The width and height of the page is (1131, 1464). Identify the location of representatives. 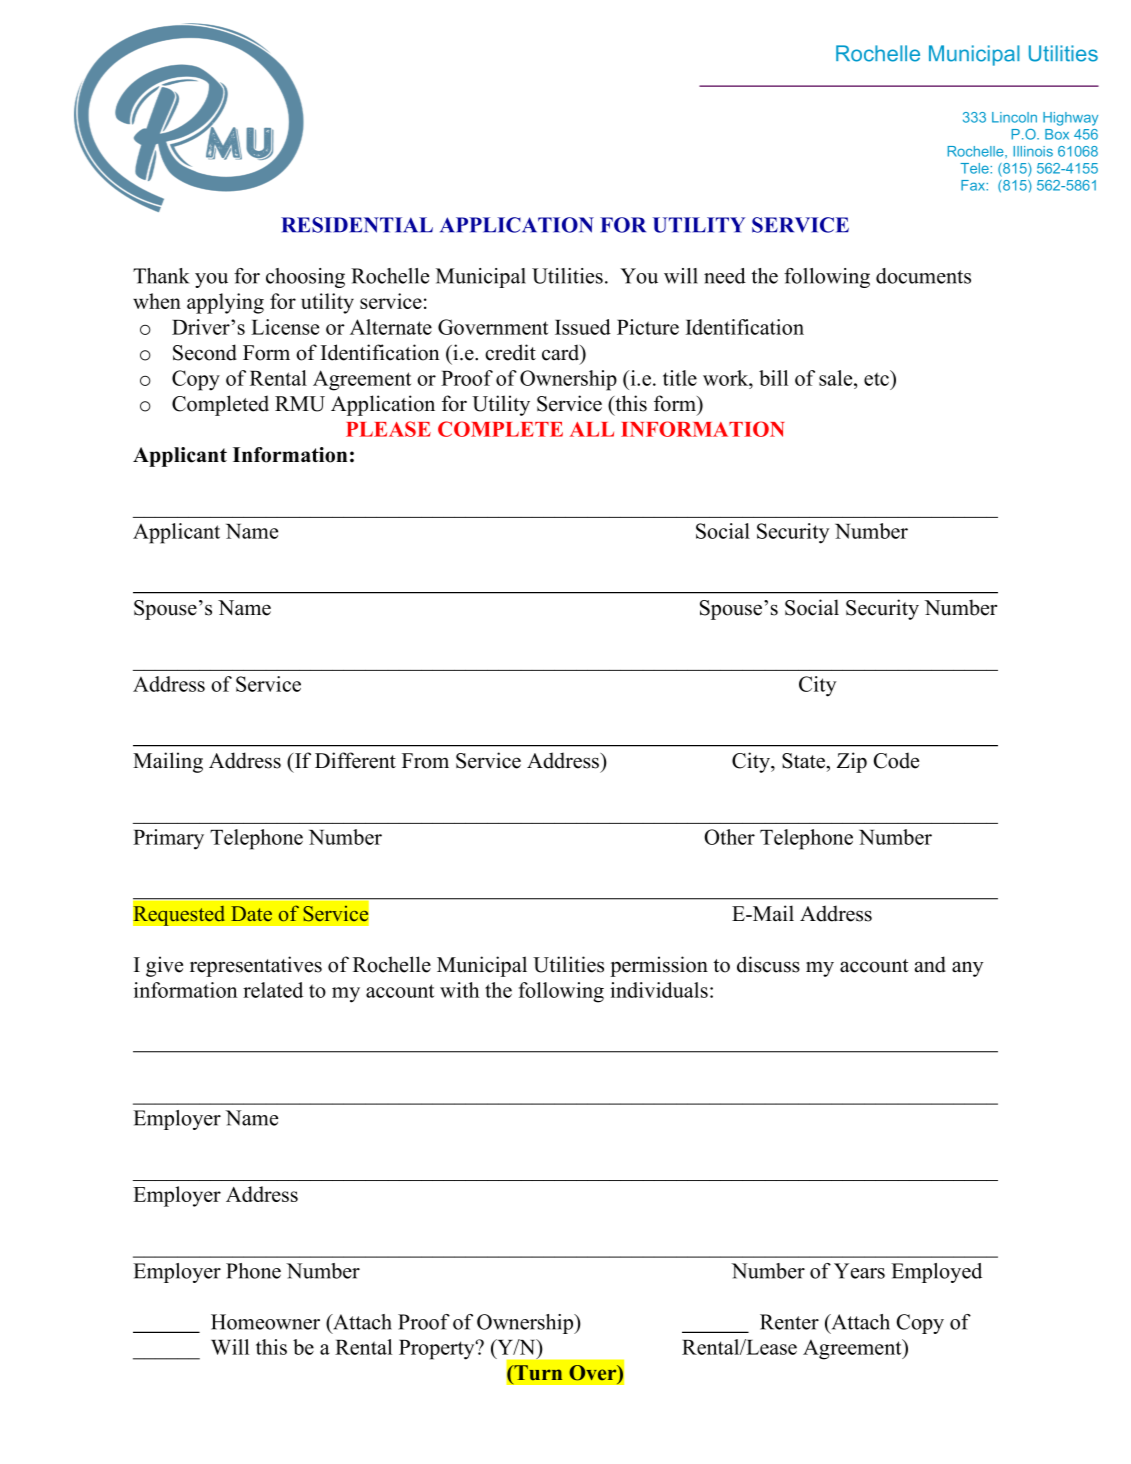
(256, 966).
